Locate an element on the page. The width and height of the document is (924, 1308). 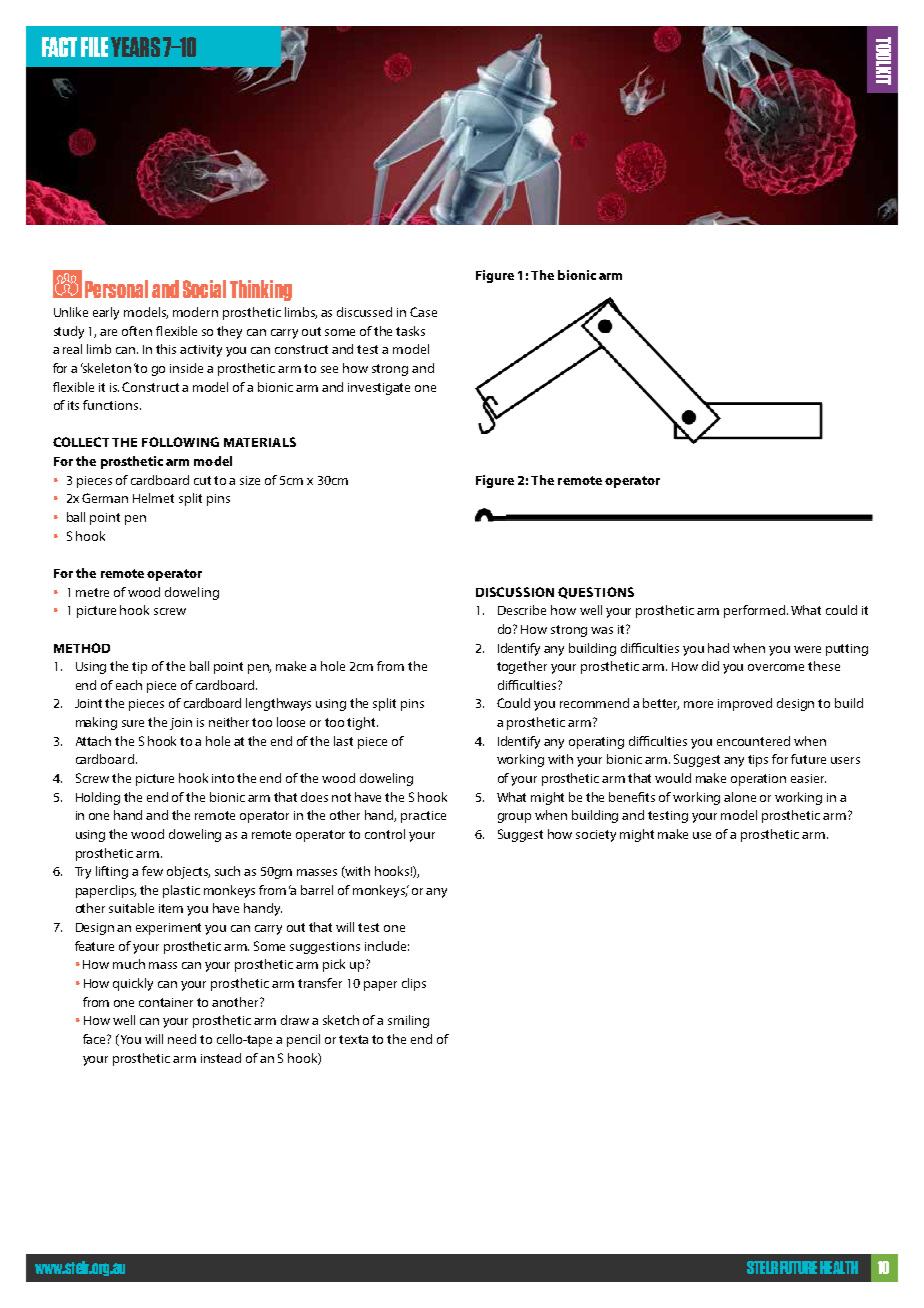
pencil is located at coordinates (303, 1040).
